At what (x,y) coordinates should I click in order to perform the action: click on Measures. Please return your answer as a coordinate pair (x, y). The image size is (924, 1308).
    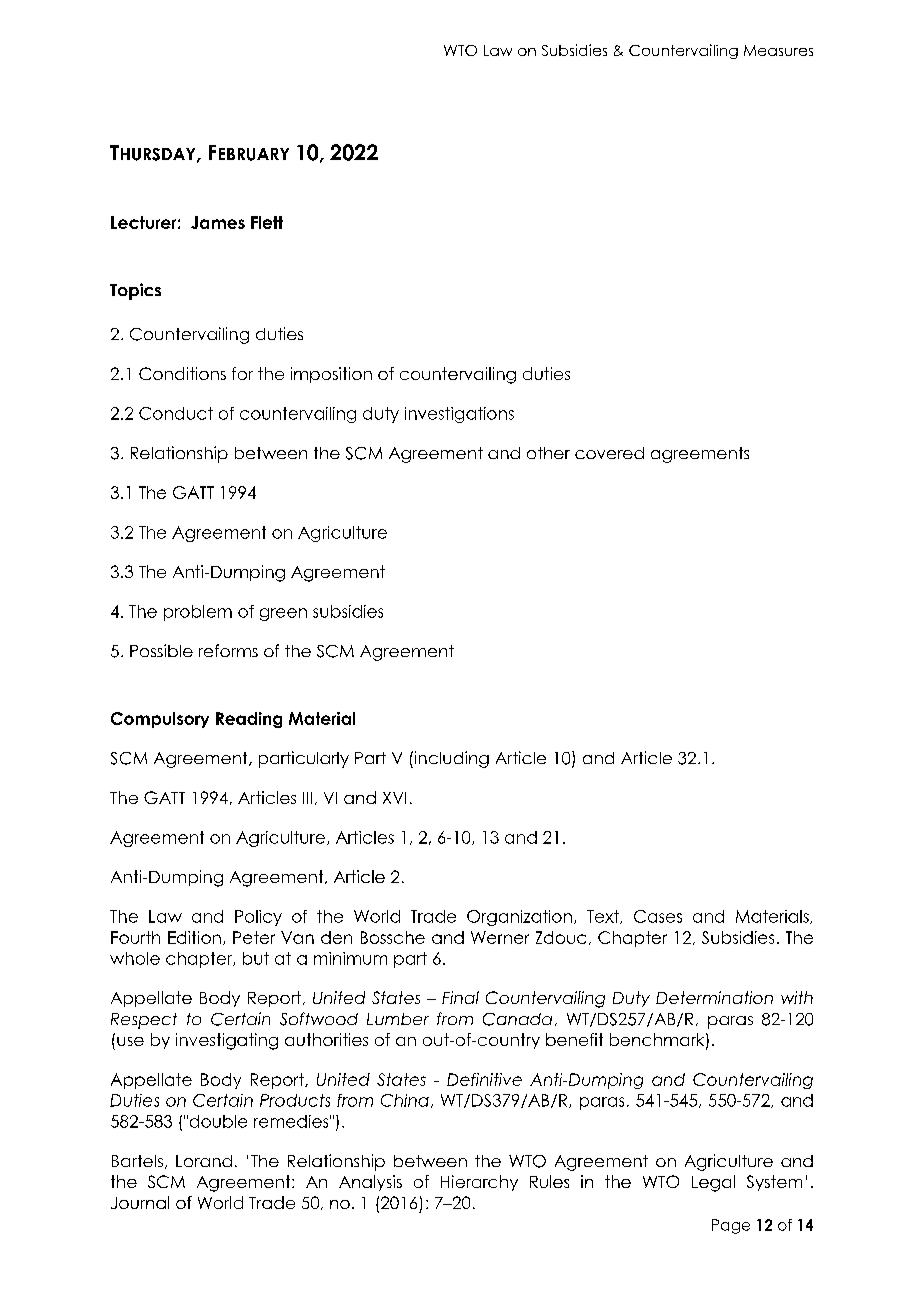
    Looking at the image, I should click on (778, 50).
